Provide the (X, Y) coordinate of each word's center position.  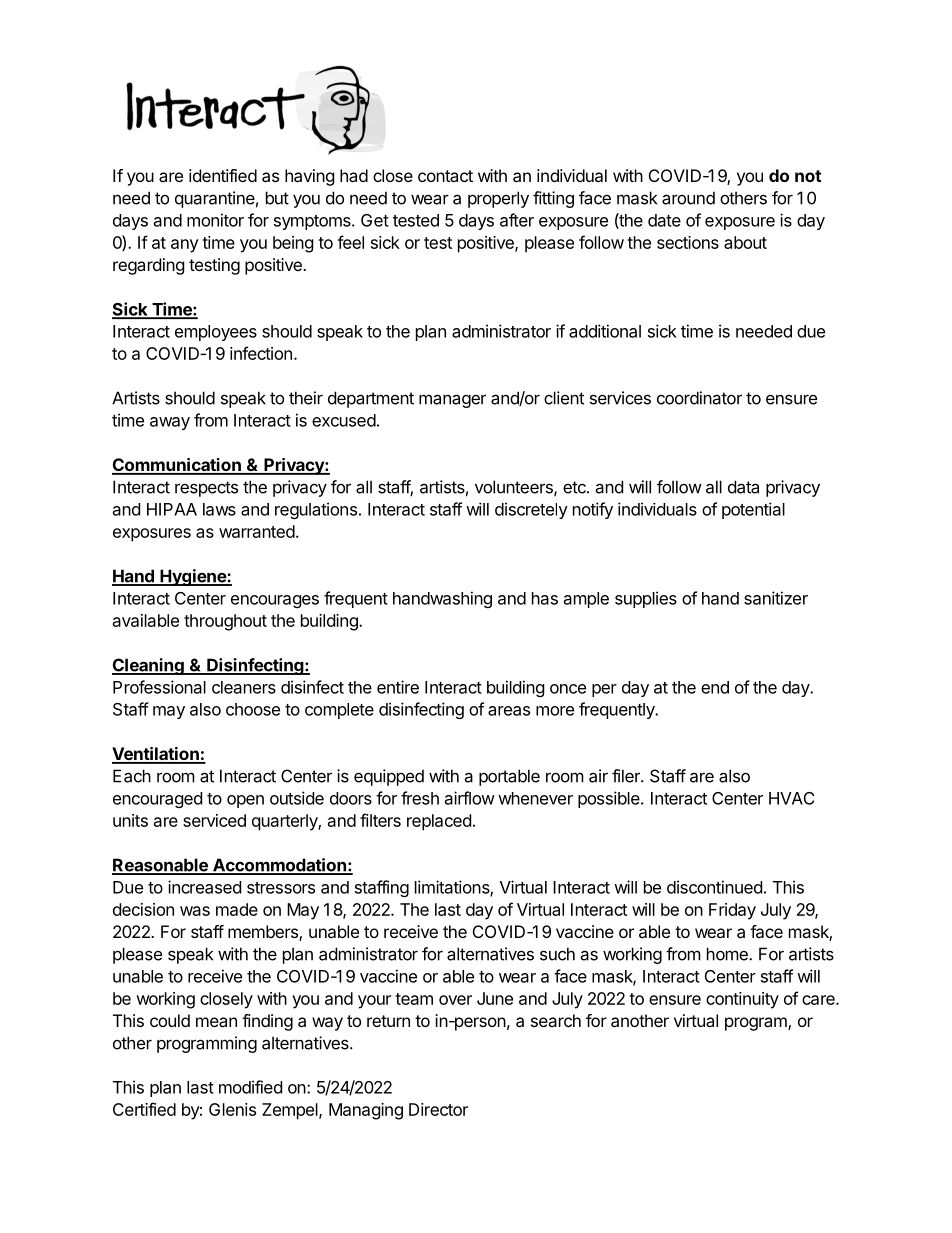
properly (498, 199)
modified (250, 1087)
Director (438, 1109)
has (545, 598)
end (715, 687)
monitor (215, 220)
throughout (225, 622)
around (688, 198)
